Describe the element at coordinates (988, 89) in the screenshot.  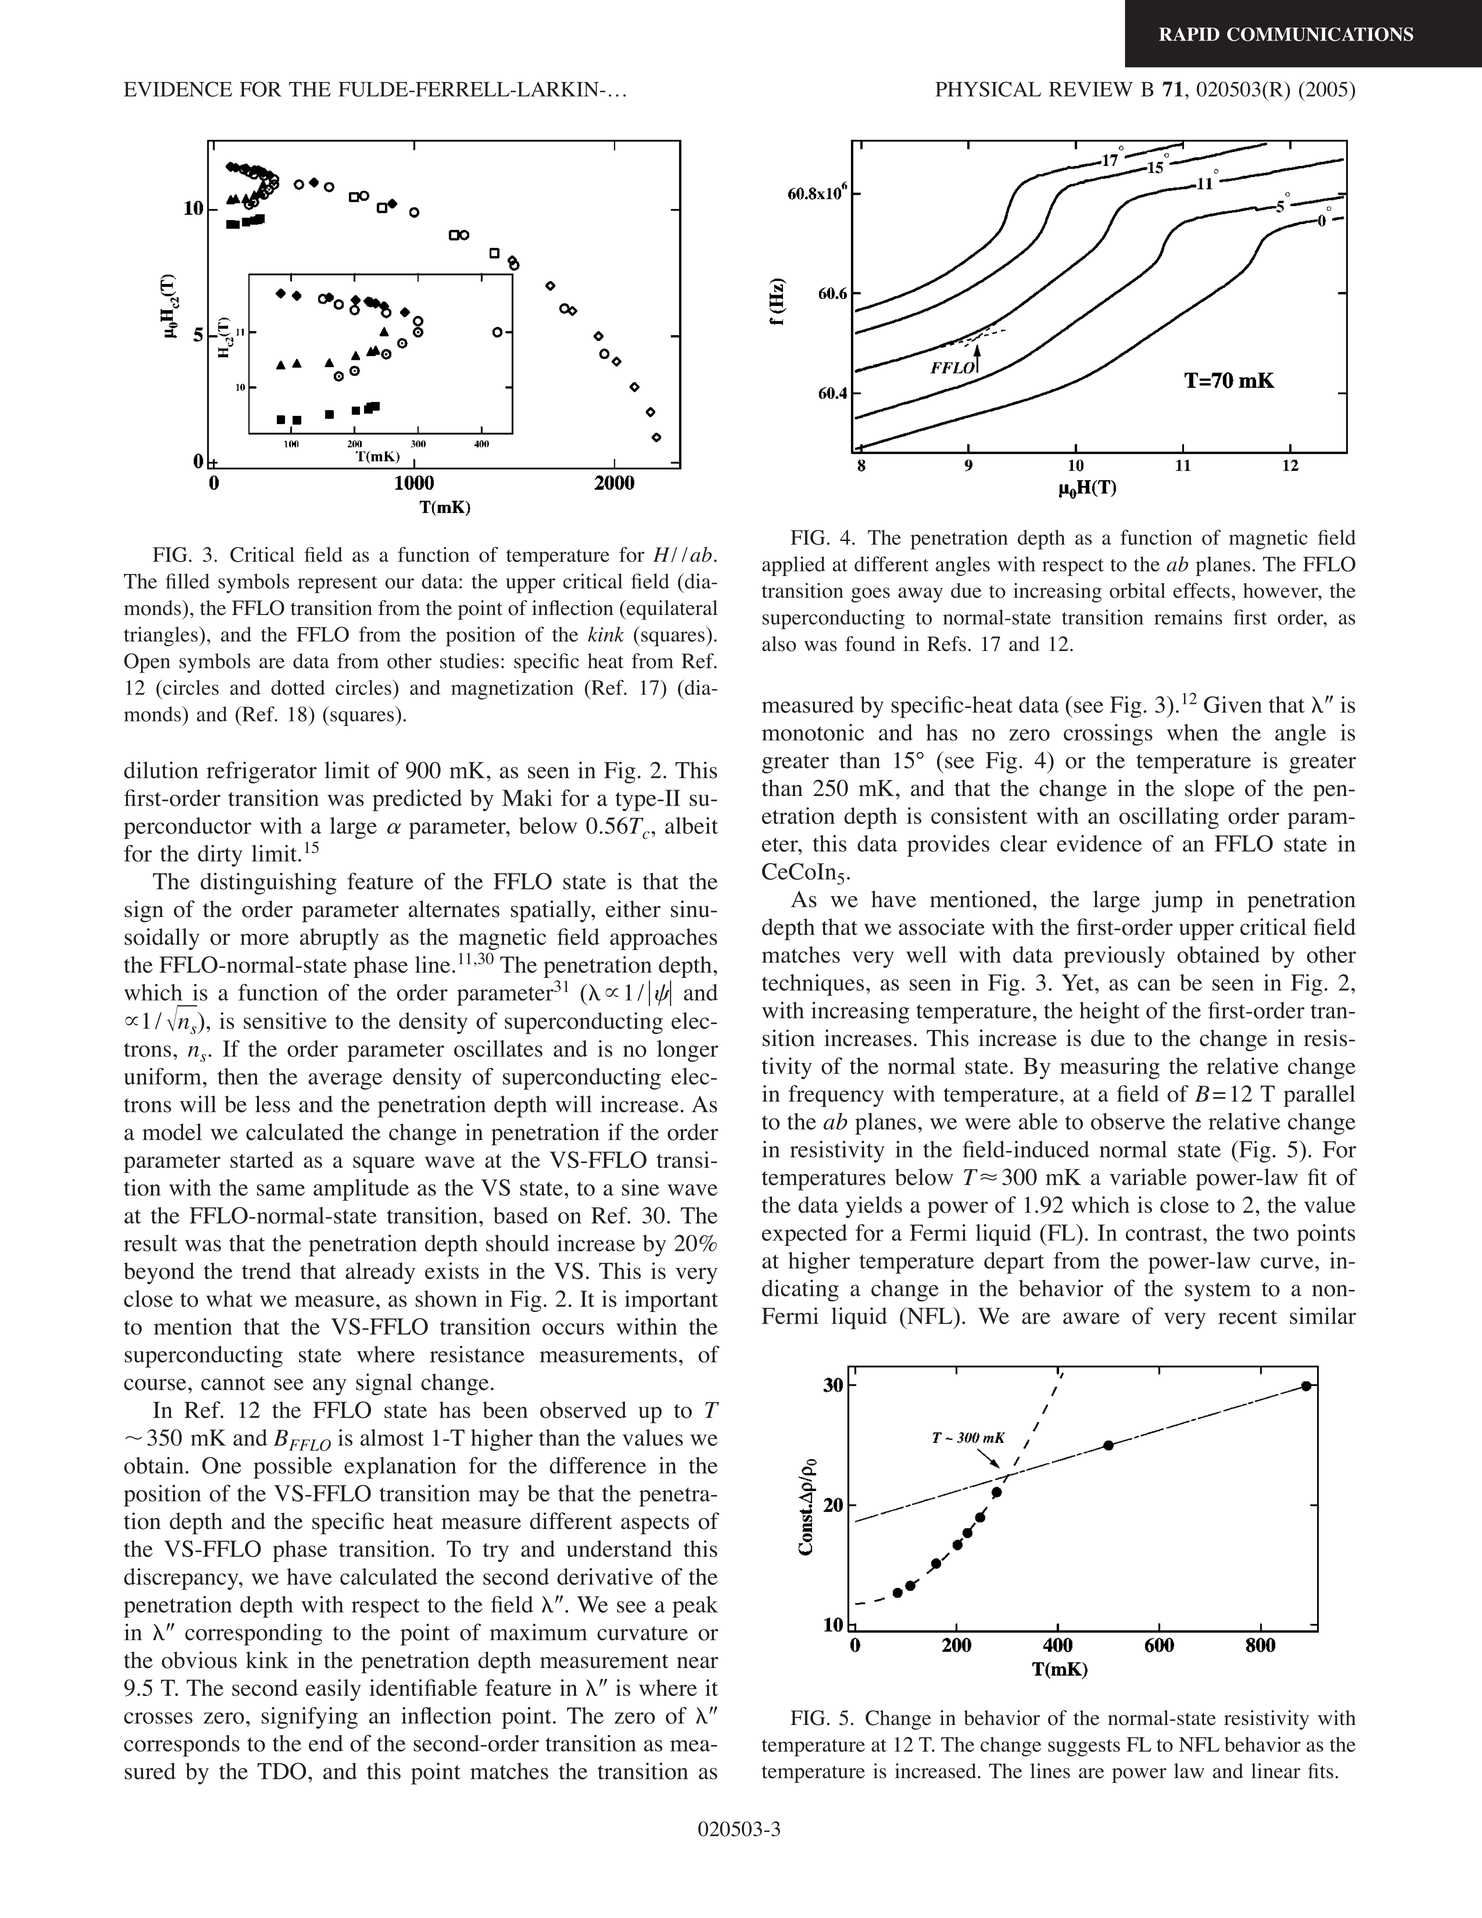
I see `PHYSICAL` at that location.
